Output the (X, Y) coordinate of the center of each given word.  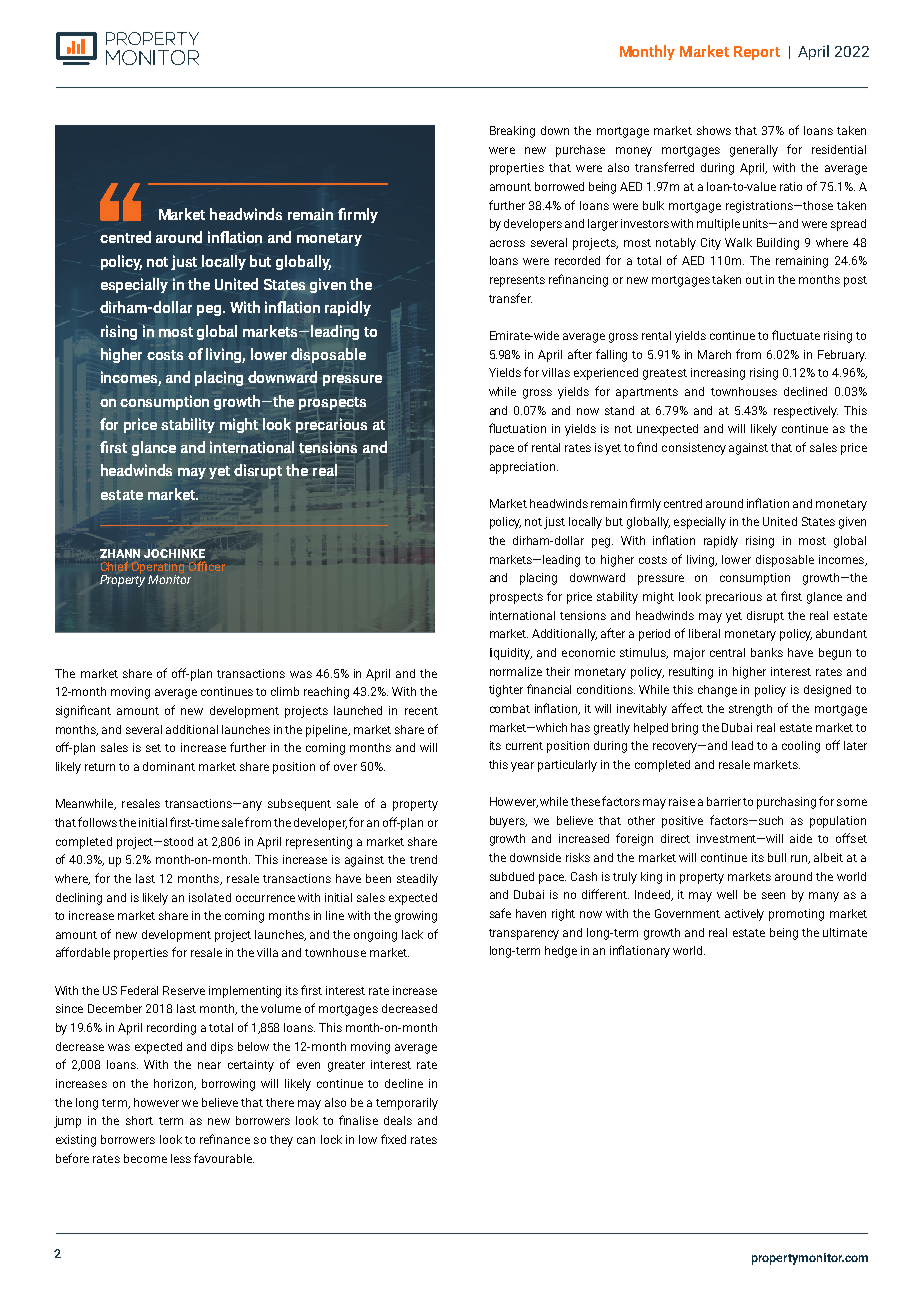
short (139, 1120)
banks (767, 652)
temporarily (407, 1104)
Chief (114, 566)
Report (757, 53)
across (507, 243)
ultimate (845, 932)
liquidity (511, 654)
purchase (580, 151)
